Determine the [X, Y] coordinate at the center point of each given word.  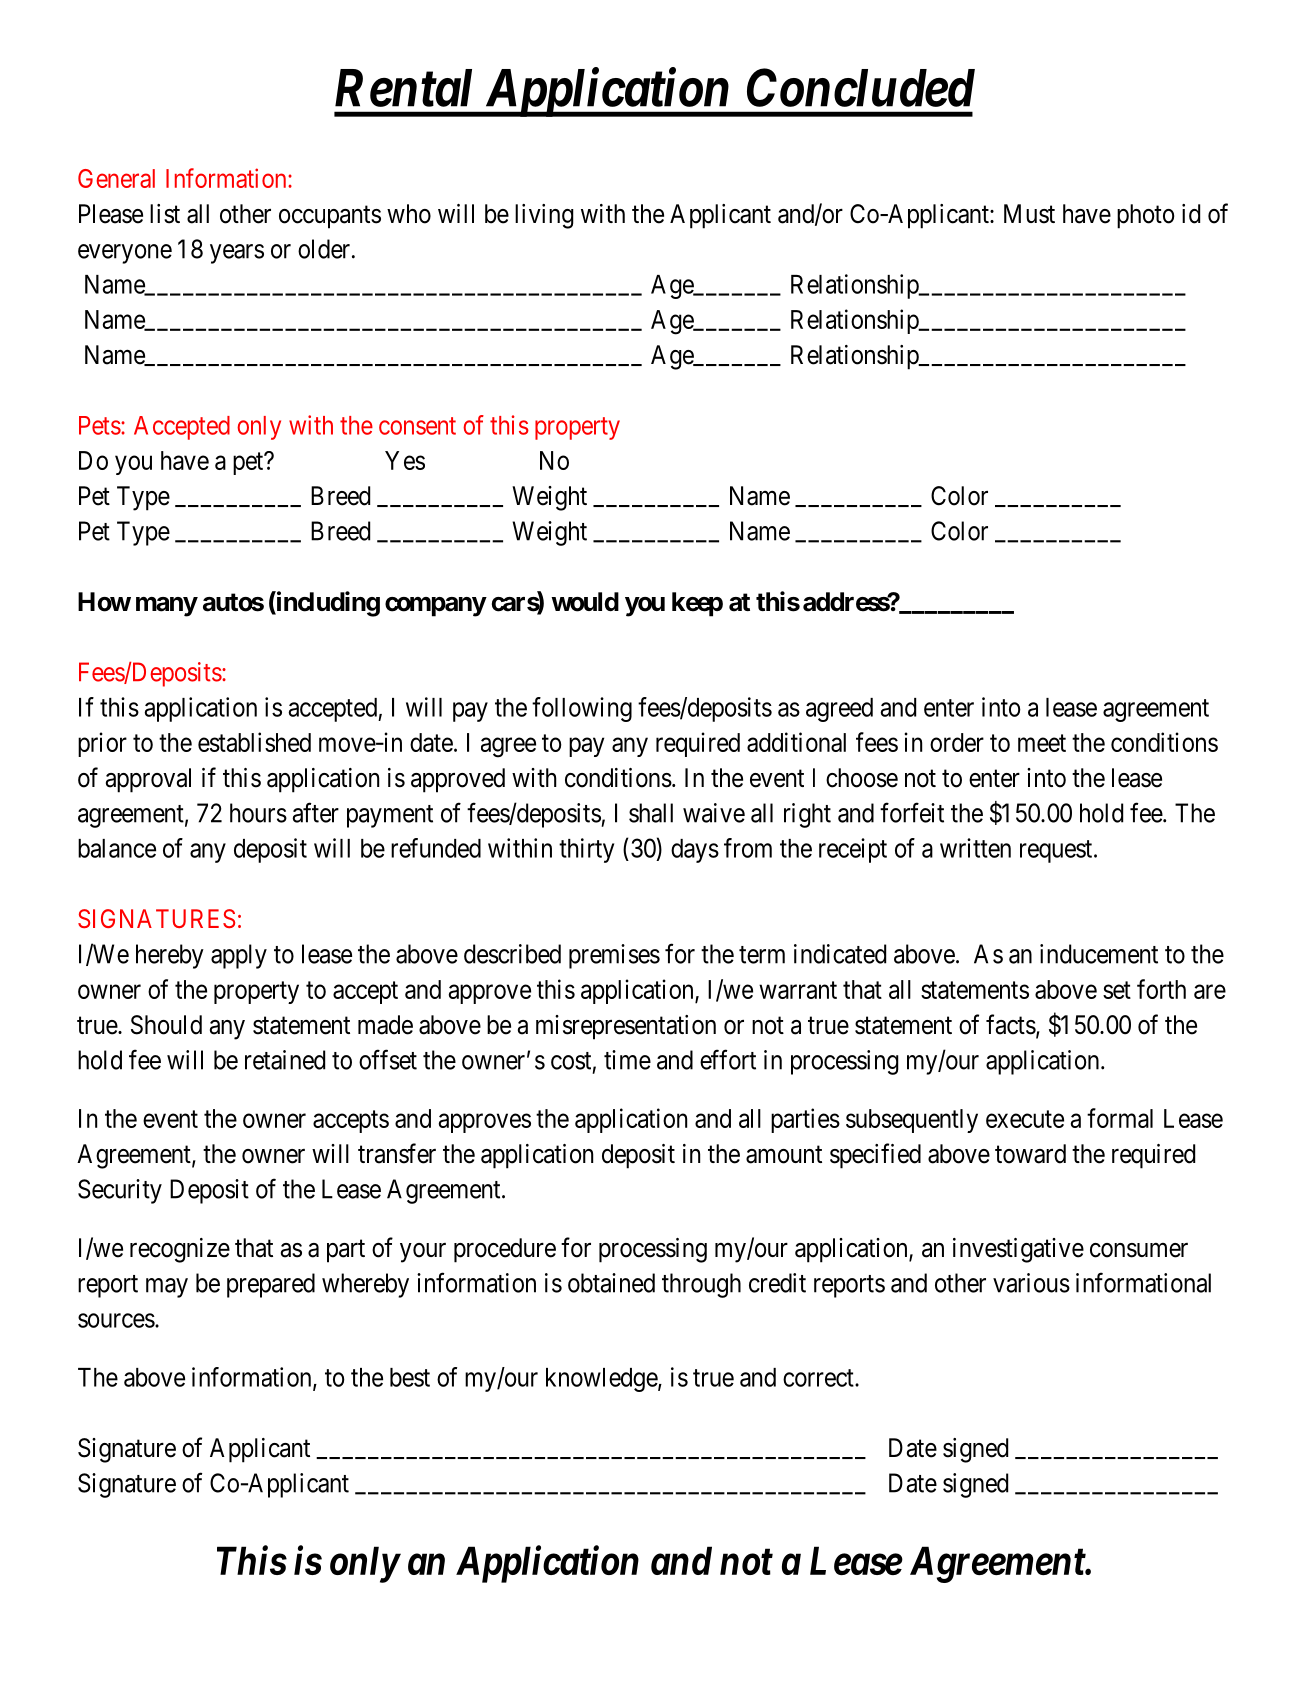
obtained [611, 1283]
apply [239, 956]
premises [614, 956]
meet [1042, 743]
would [585, 602]
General [116, 178]
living [544, 216]
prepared [271, 1285]
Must [1029, 214]
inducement [1099, 954]
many [167, 607]
